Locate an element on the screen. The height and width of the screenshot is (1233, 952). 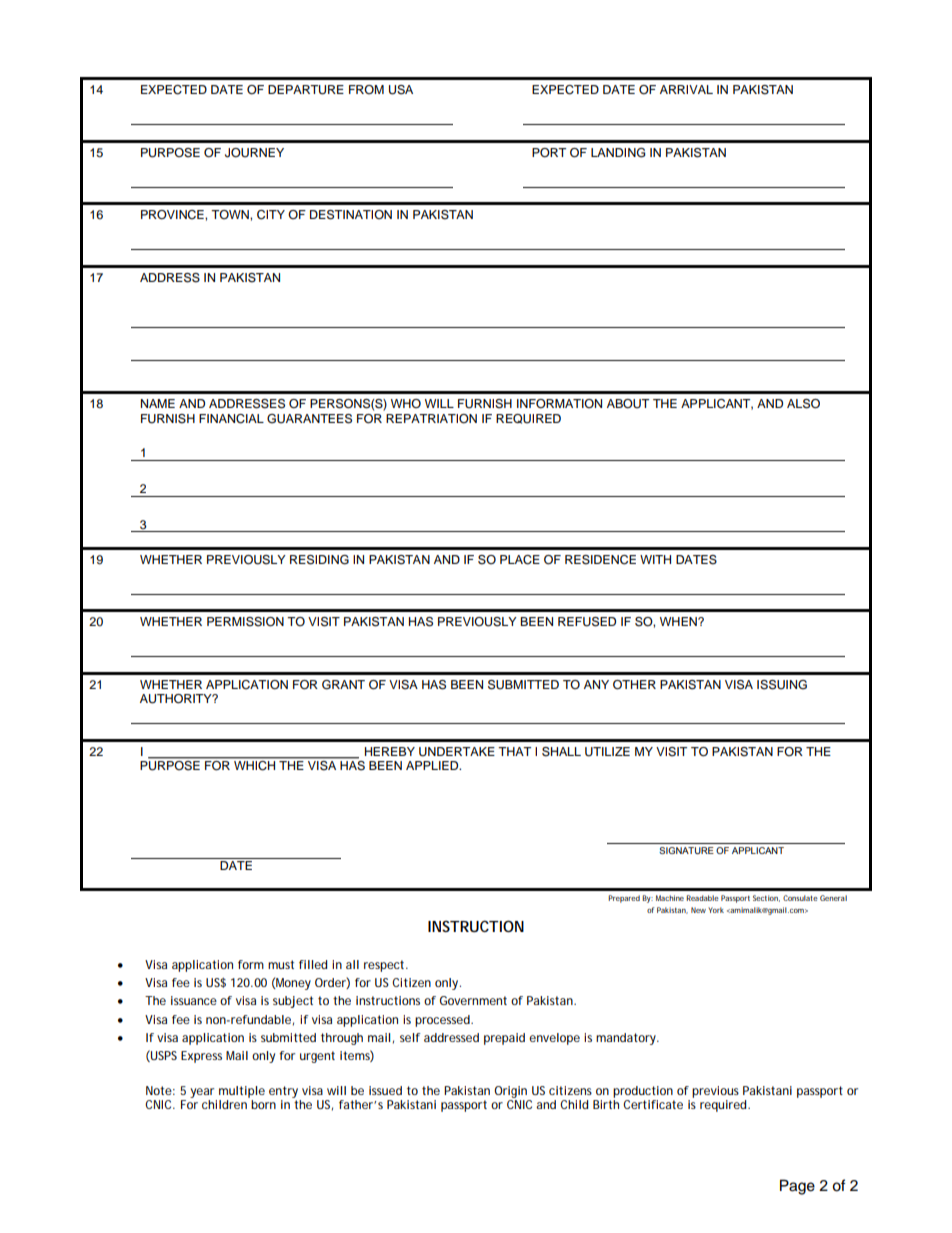
ALSO is located at coordinates (803, 404).
